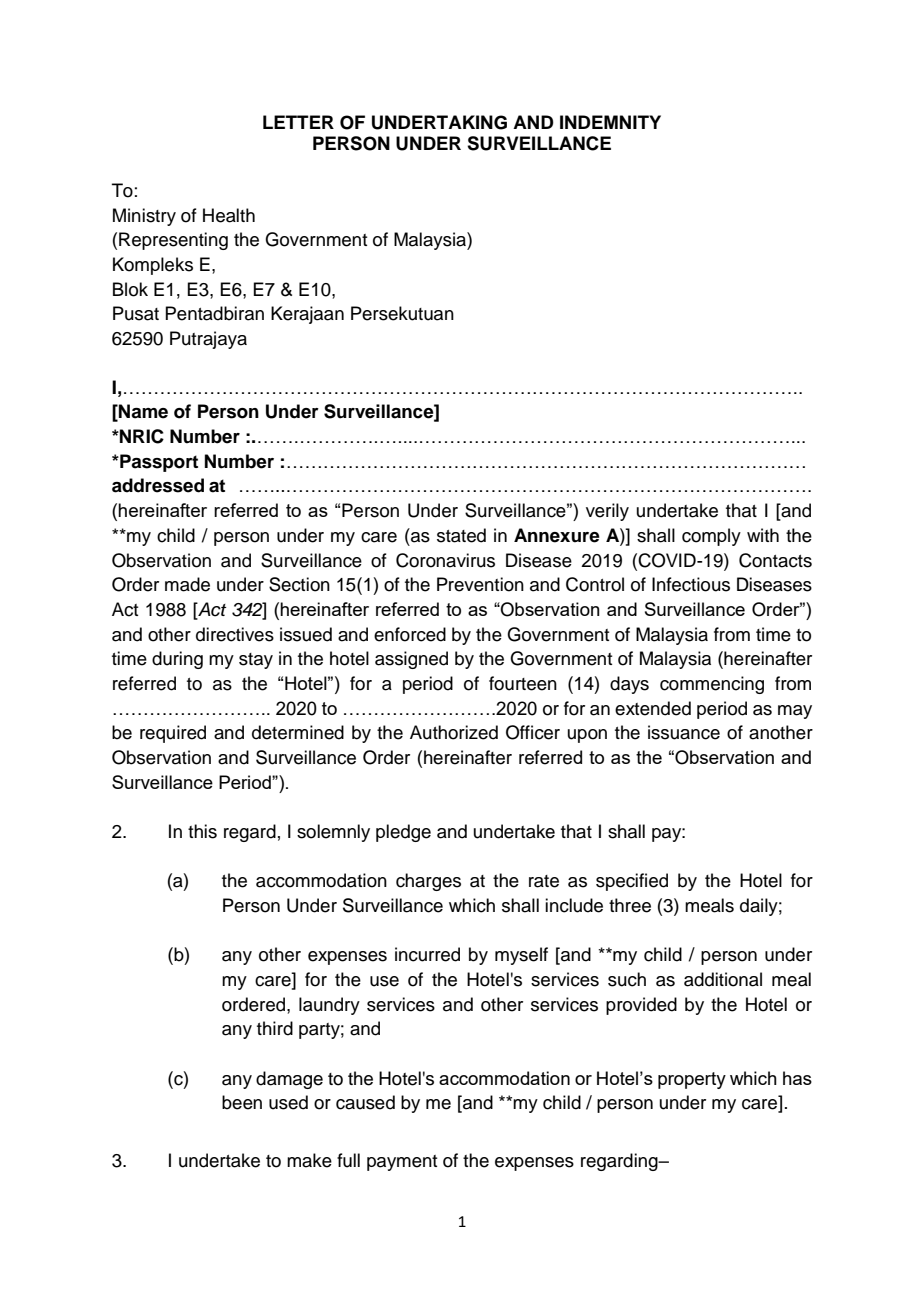 The height and width of the screenshot is (1308, 924). I want to click on stated, so click(461, 535).
